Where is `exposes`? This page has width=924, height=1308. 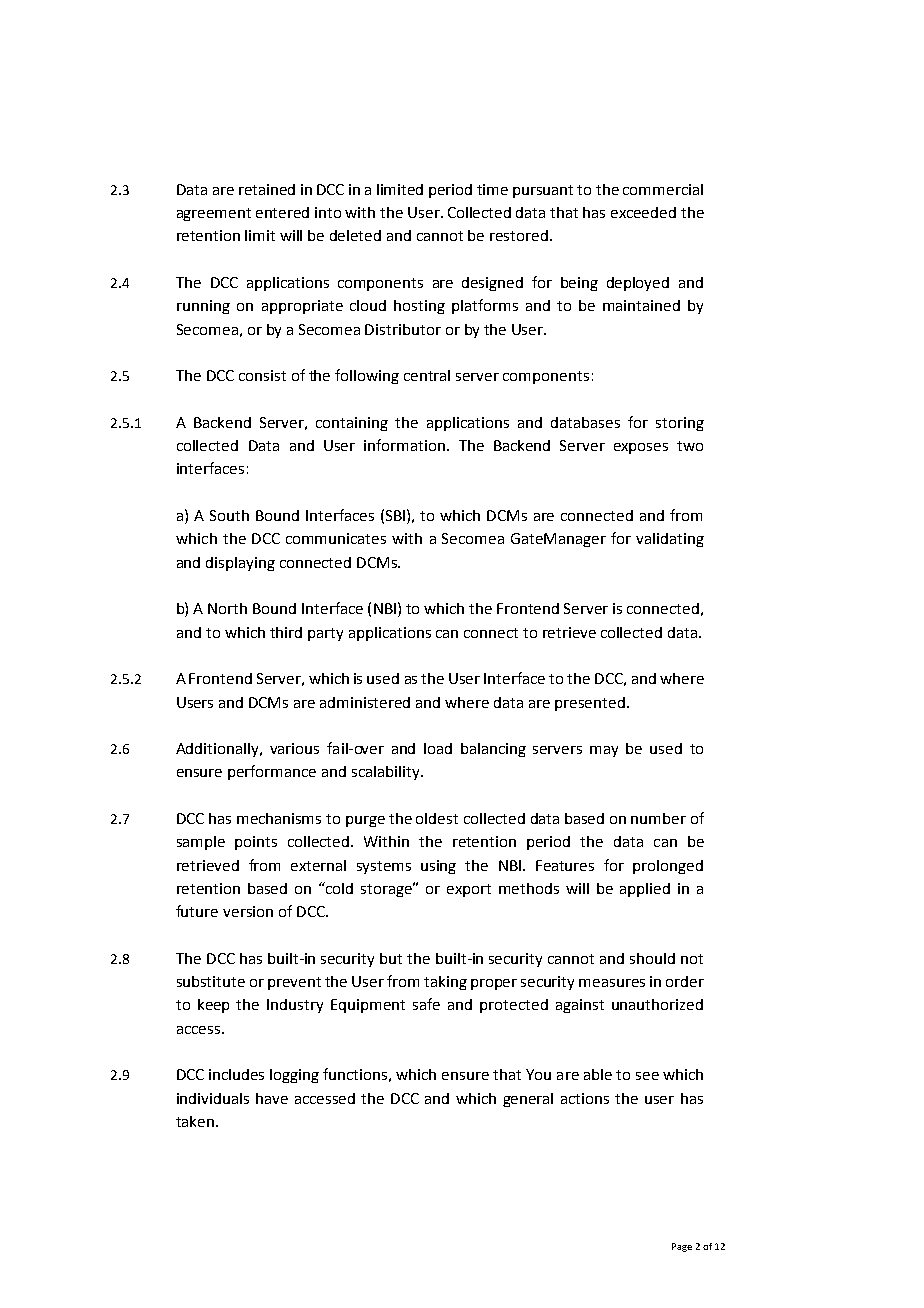
exposes is located at coordinates (641, 448).
